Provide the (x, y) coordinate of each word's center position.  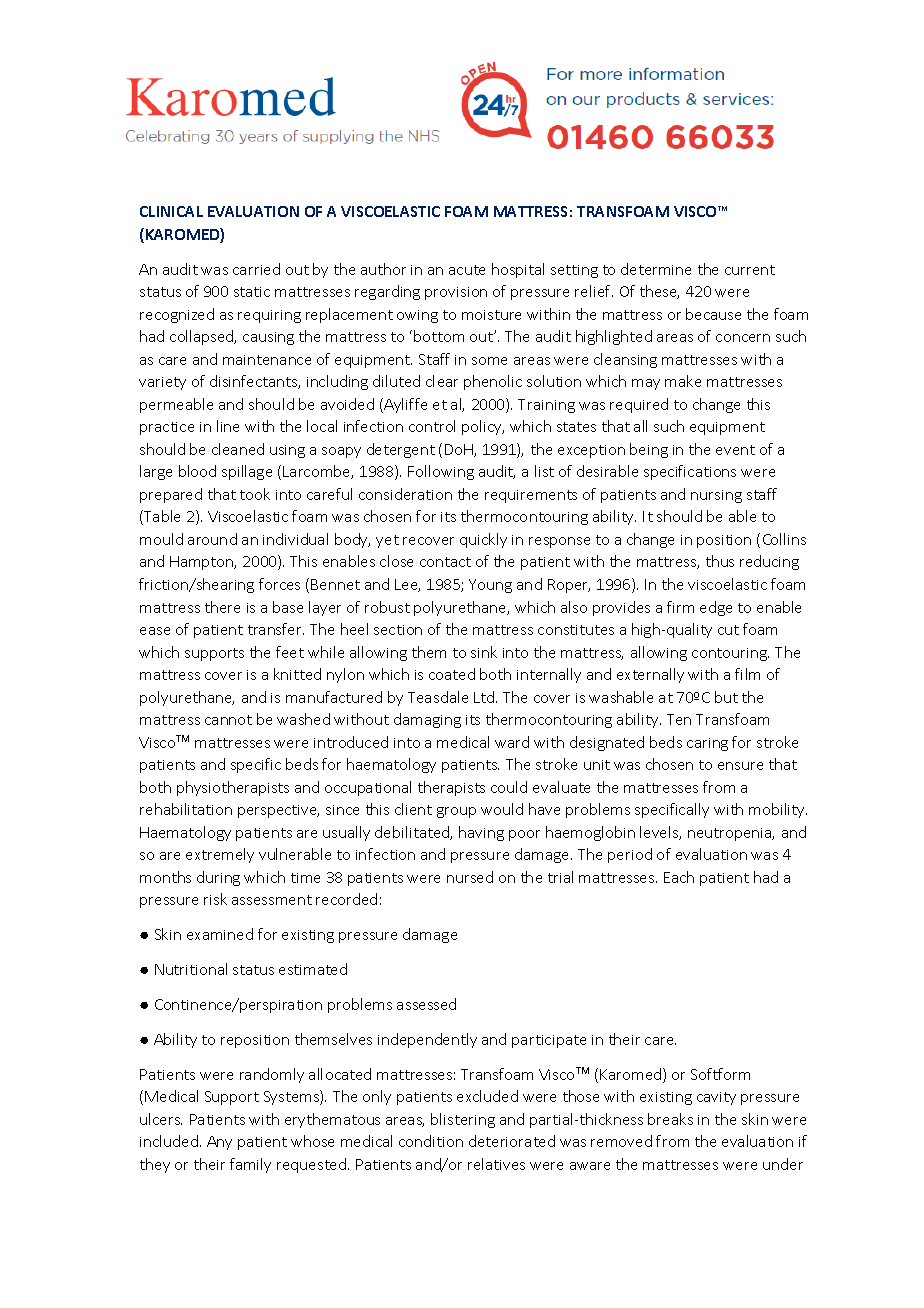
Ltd (485, 697)
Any (219, 1143)
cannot (228, 720)
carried (256, 269)
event (735, 450)
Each (679, 877)
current (750, 270)
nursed (470, 877)
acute (467, 270)
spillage (247, 472)
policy (483, 427)
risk (215, 899)
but (726, 697)
